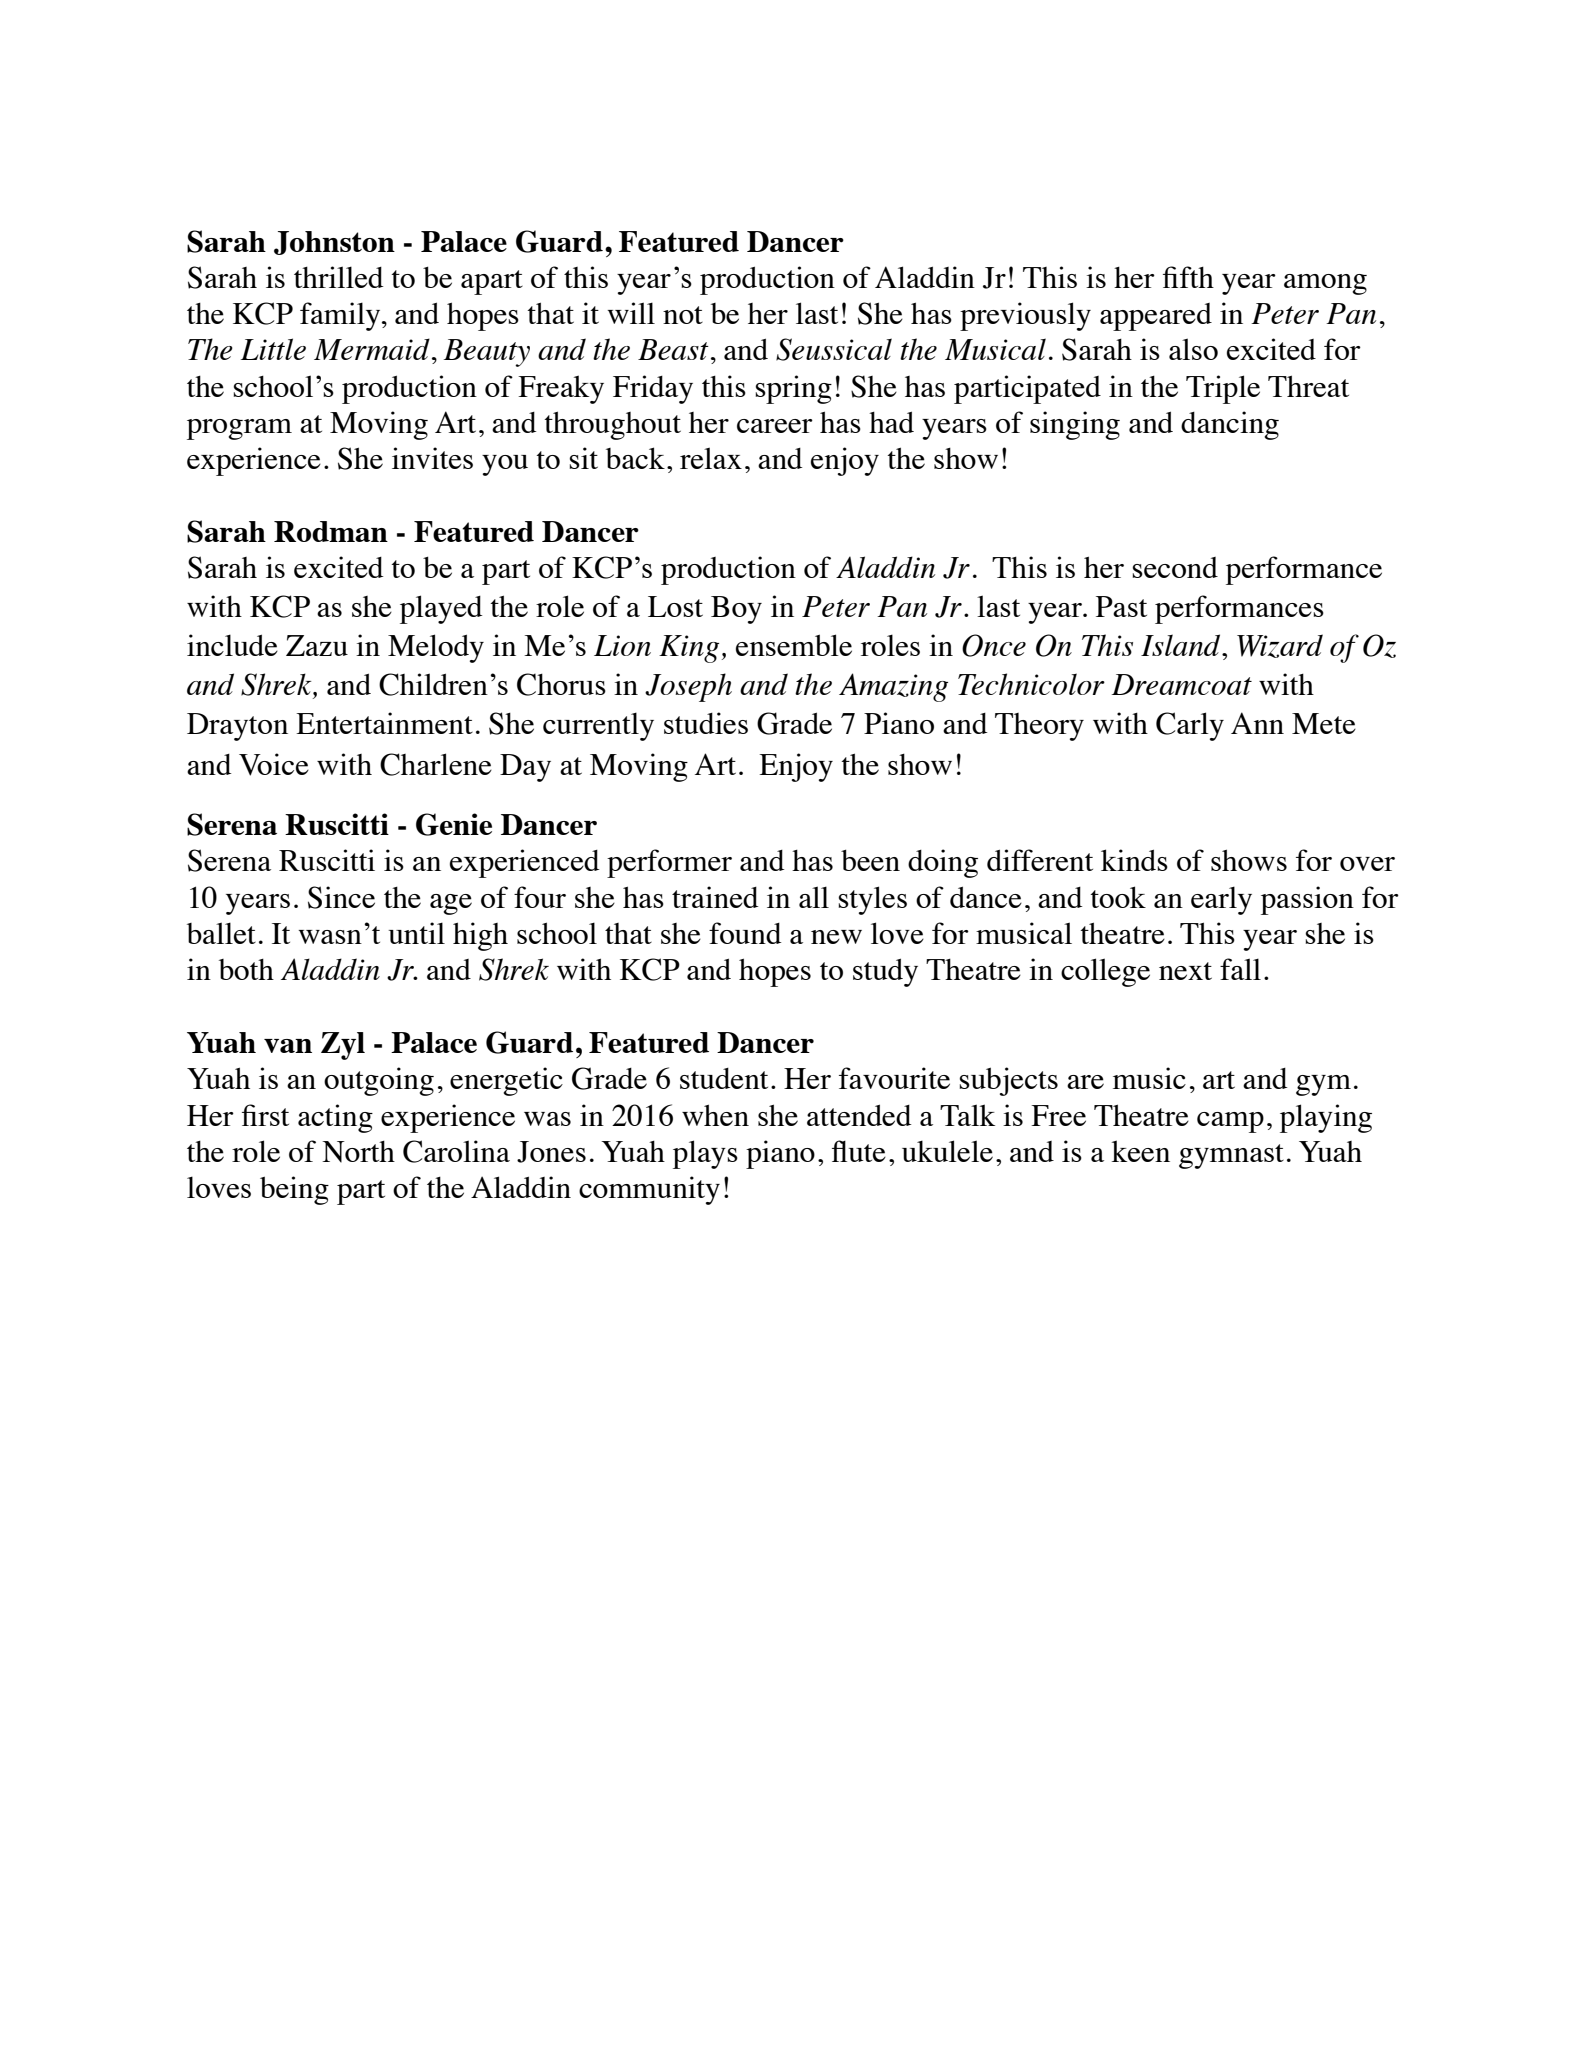 Image resolution: width=1587 pixels, height=2054 pixels. What do you see at coordinates (736, 610) in the screenshot?
I see `Boy` at bounding box center [736, 610].
